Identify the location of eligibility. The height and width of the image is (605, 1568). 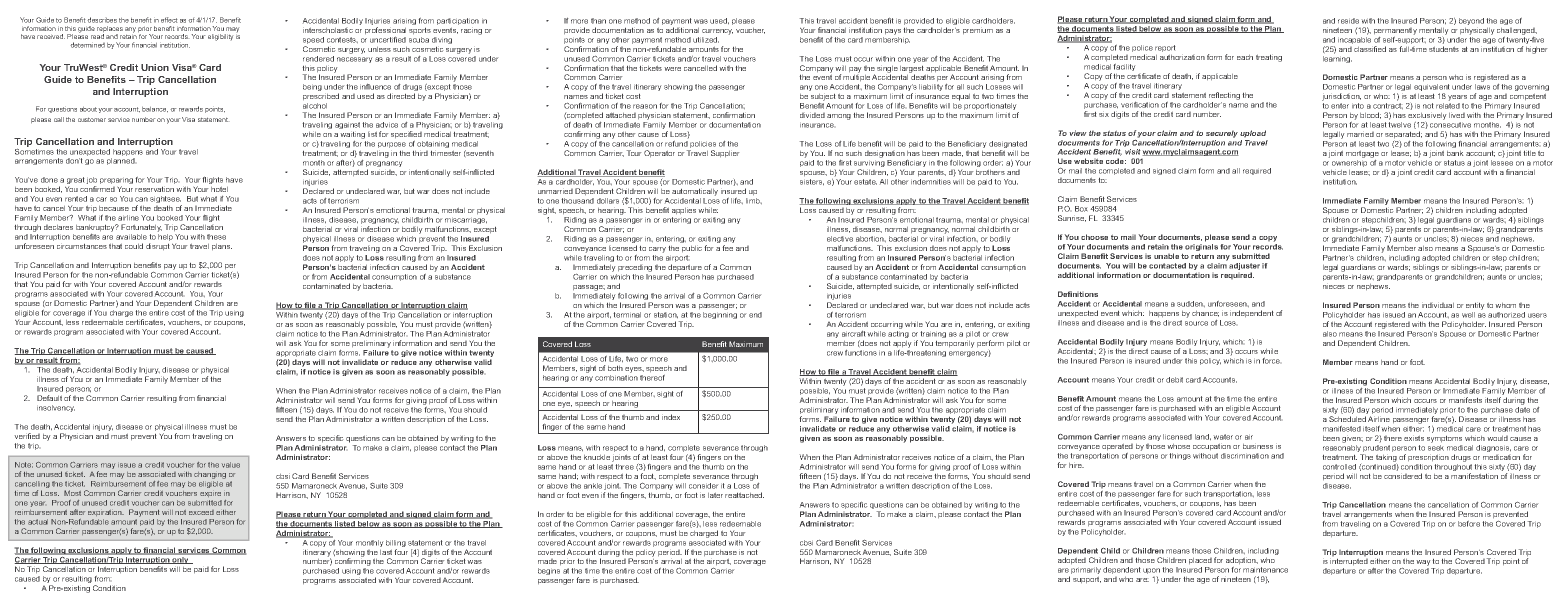
(220, 37).
